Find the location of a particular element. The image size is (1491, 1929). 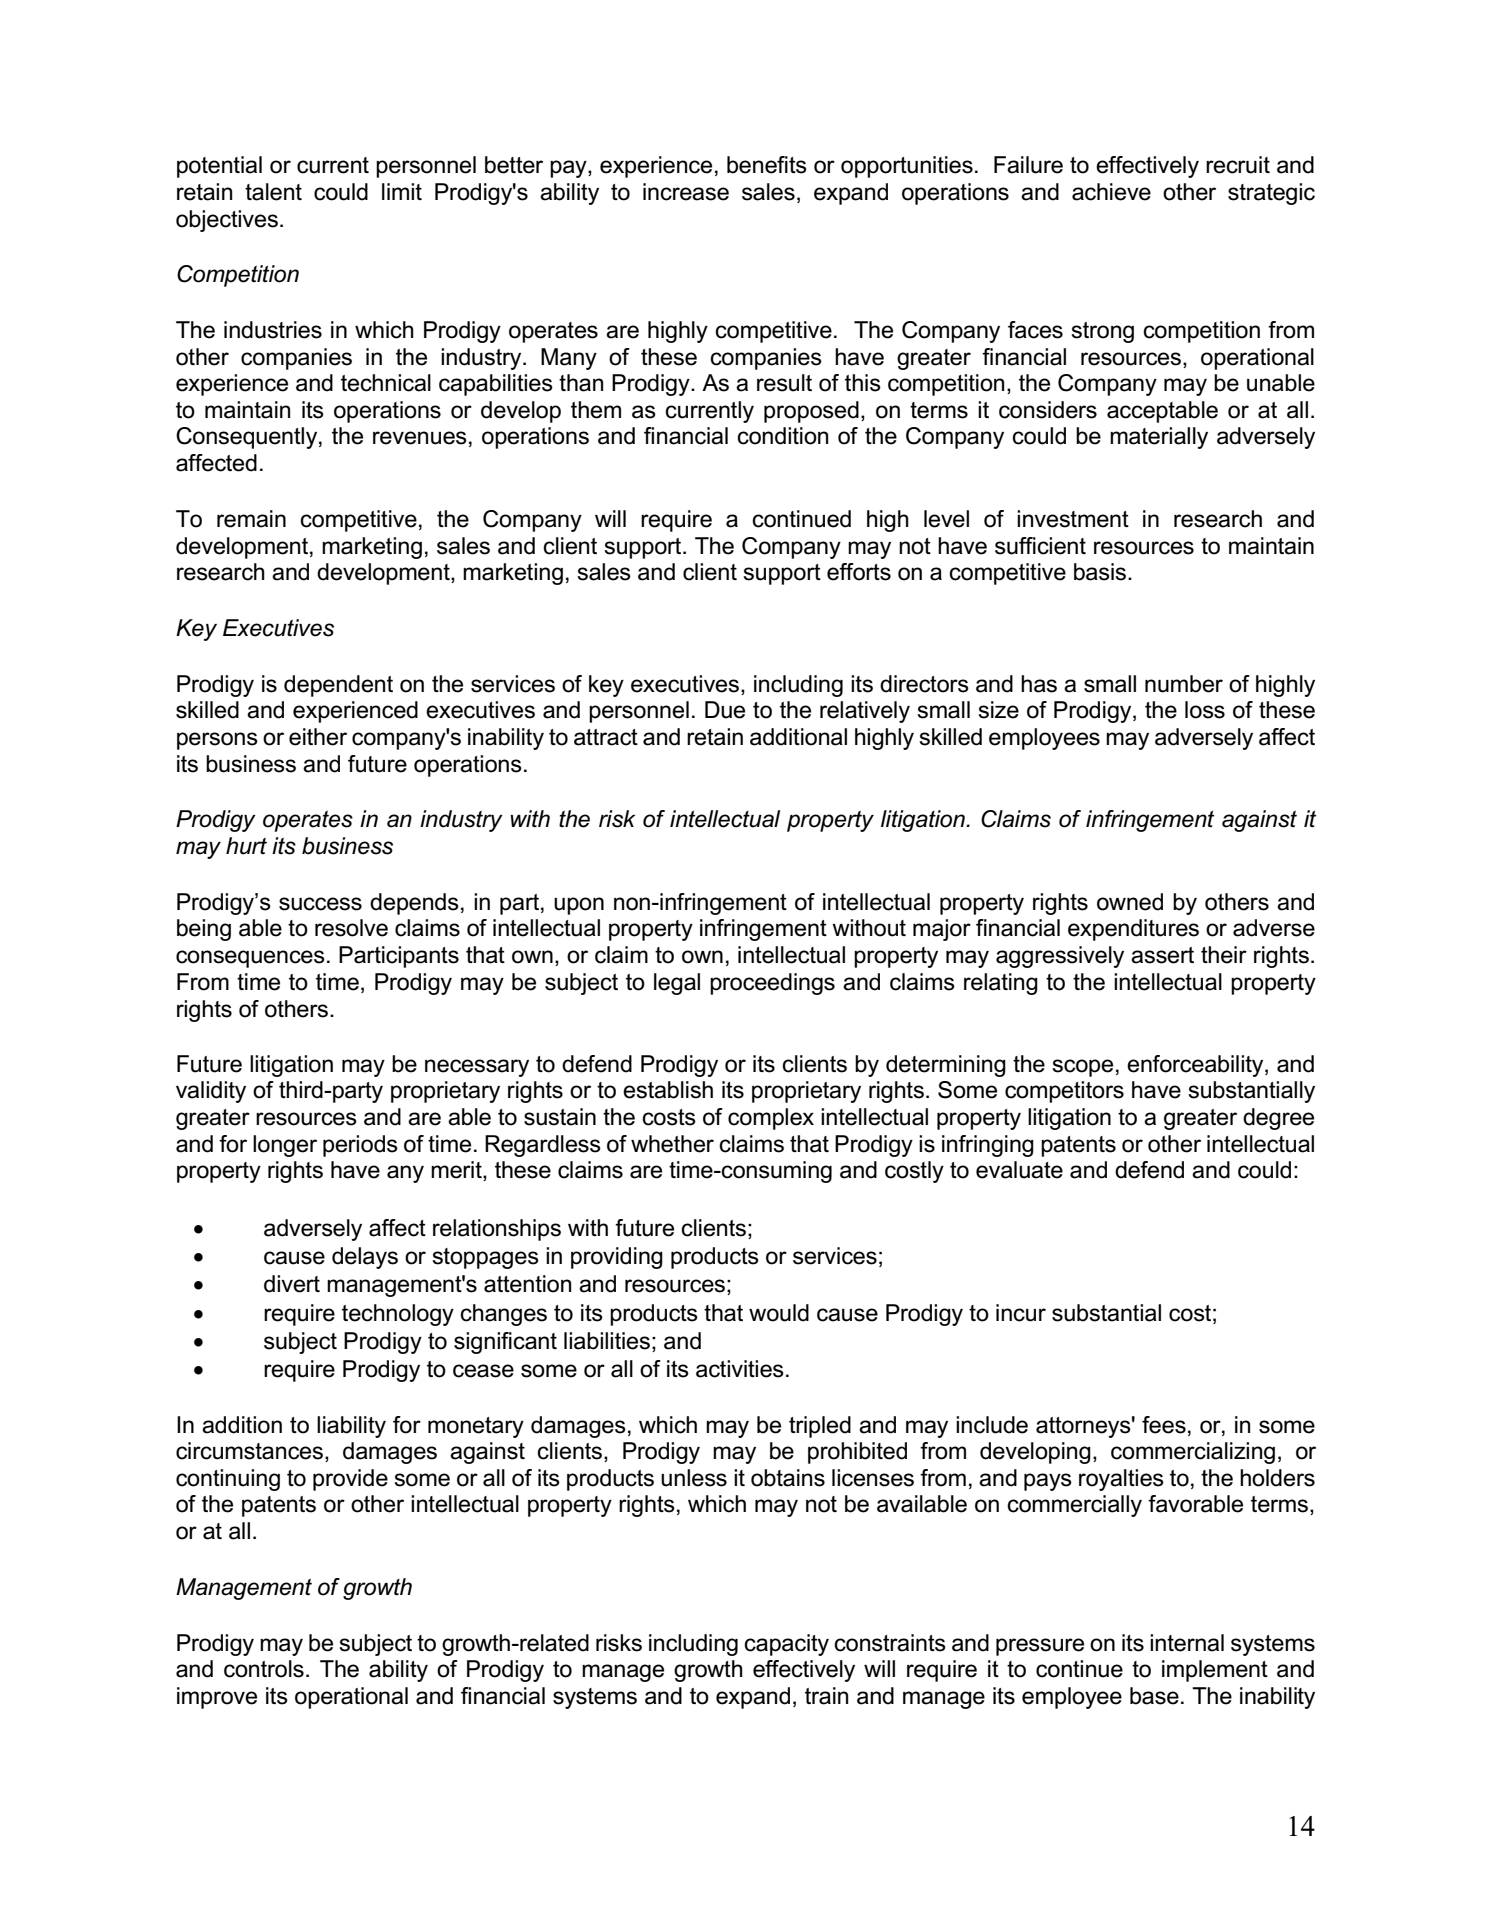

divert is located at coordinates (292, 1284).
